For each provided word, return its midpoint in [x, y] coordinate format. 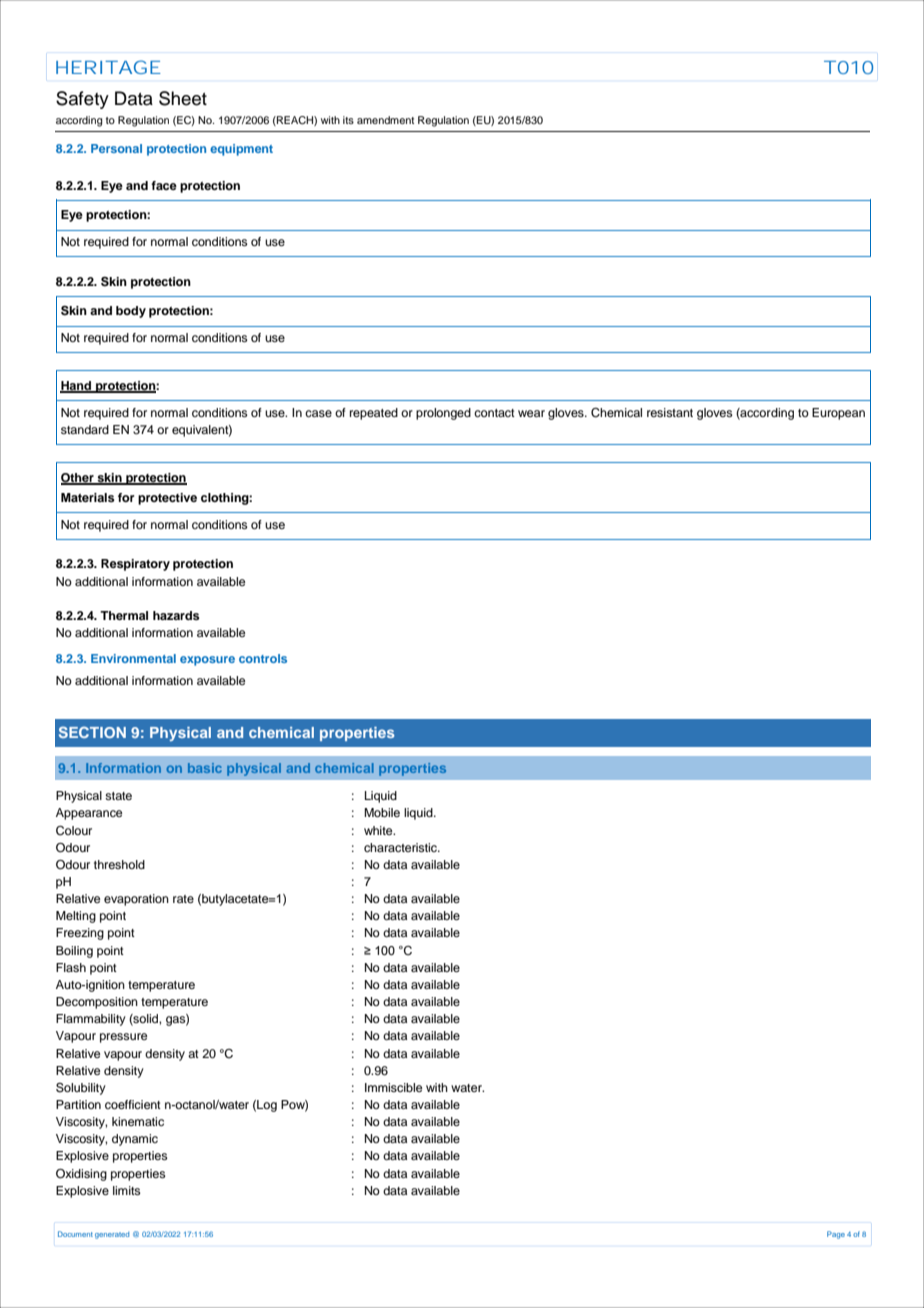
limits [127, 1190]
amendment [385, 120]
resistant [670, 412]
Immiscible [393, 1087]
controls [263, 658]
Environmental [133, 658]
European [838, 414]
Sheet [183, 98]
